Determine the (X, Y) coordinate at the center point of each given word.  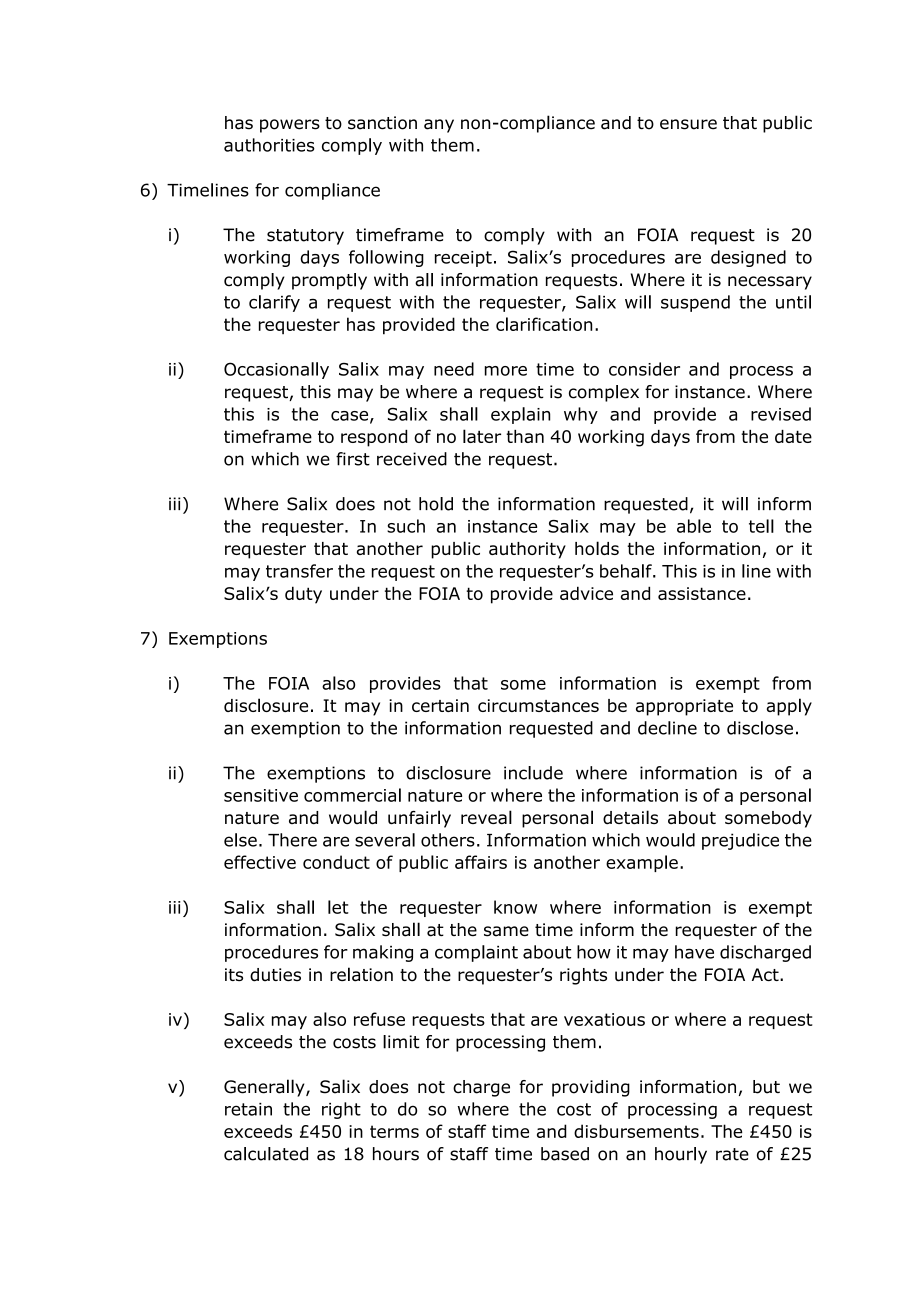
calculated (266, 1154)
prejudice (740, 841)
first (353, 459)
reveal (486, 817)
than (525, 436)
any (439, 126)
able (694, 526)
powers (290, 126)
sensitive (261, 795)
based (565, 1154)
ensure (688, 124)
